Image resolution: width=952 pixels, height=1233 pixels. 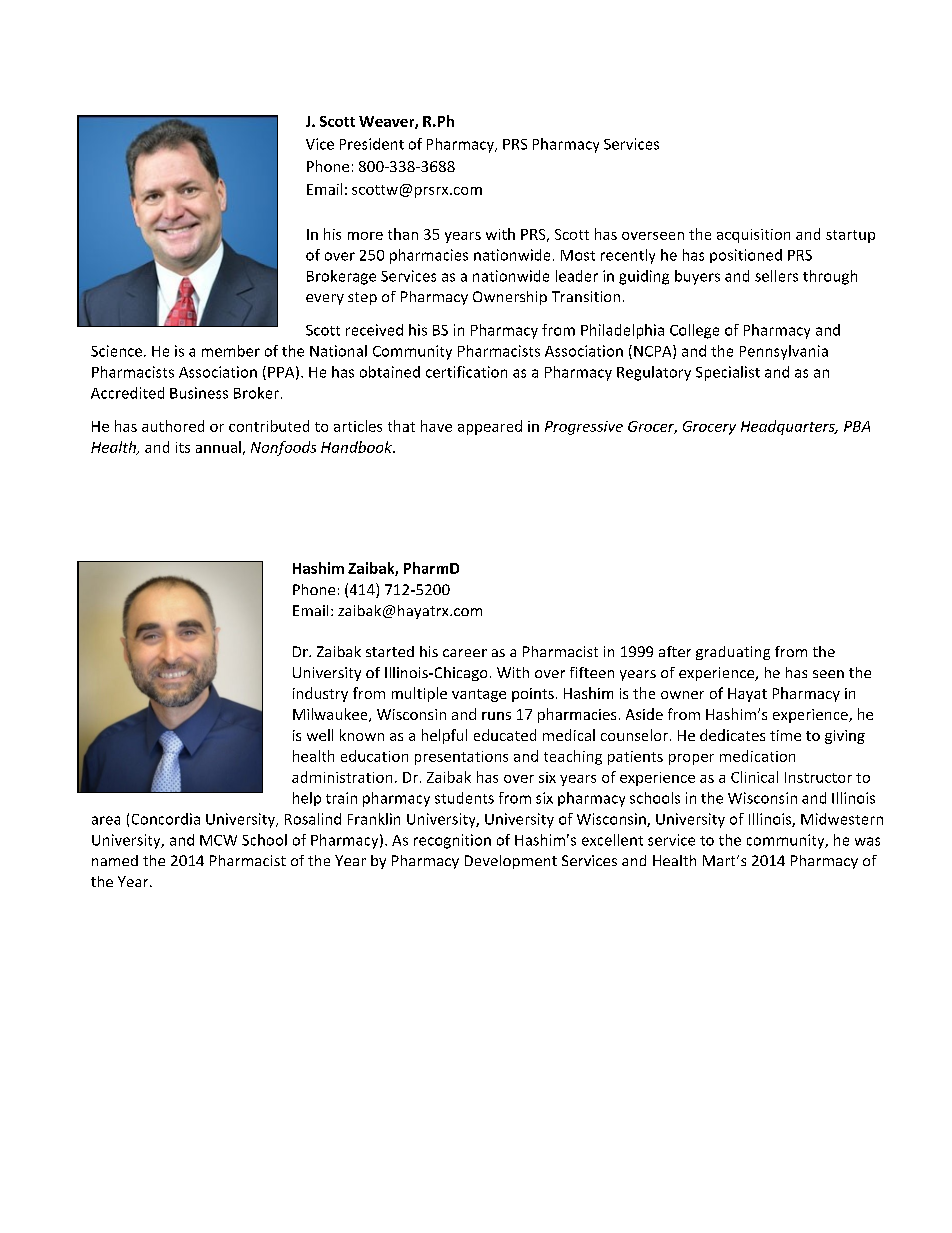 What do you see at coordinates (733, 653) in the document?
I see `graduating` at bounding box center [733, 653].
